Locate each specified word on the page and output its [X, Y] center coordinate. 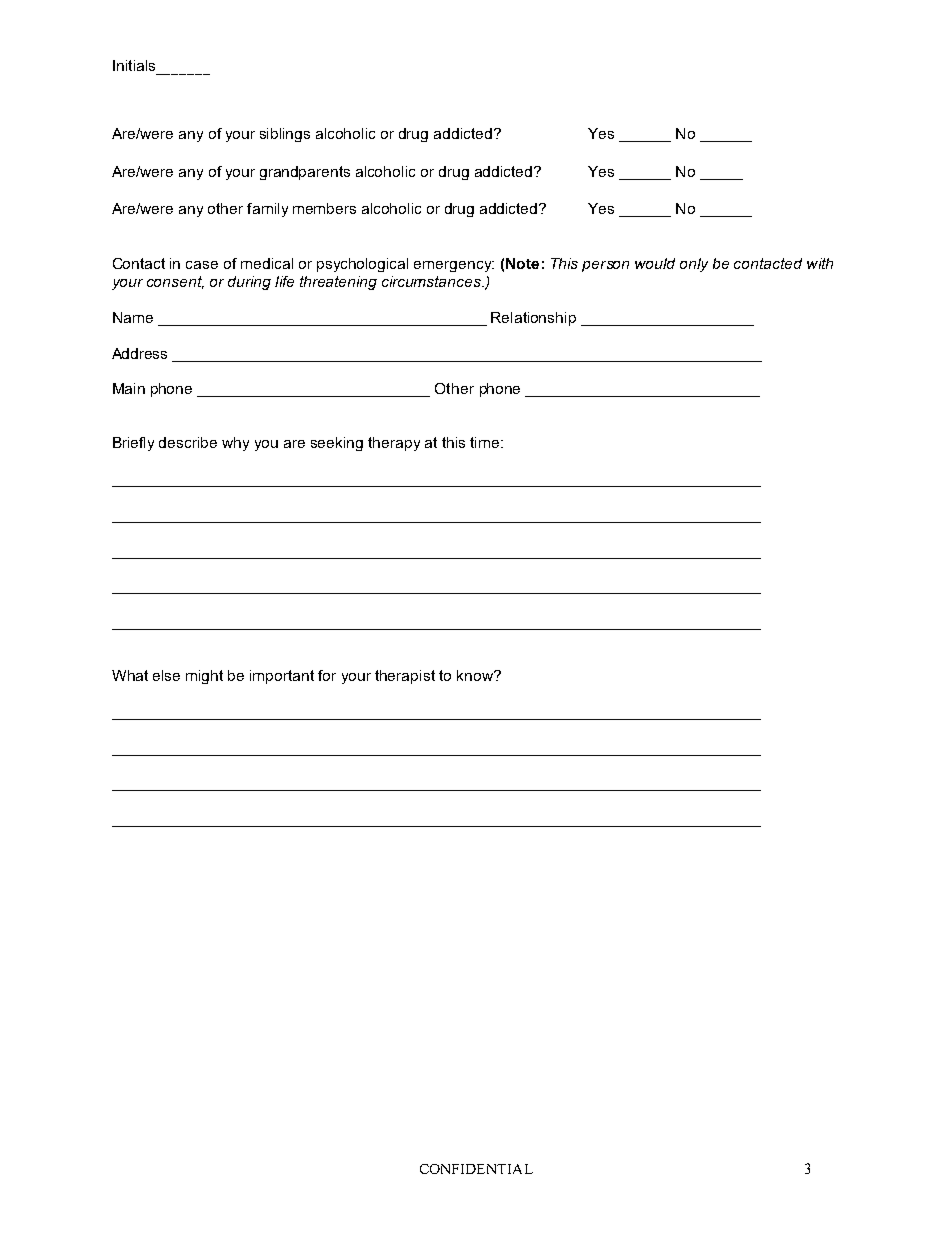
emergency [454, 266]
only [694, 265]
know [476, 675]
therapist [405, 677]
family [267, 210]
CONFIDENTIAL [476, 1169]
